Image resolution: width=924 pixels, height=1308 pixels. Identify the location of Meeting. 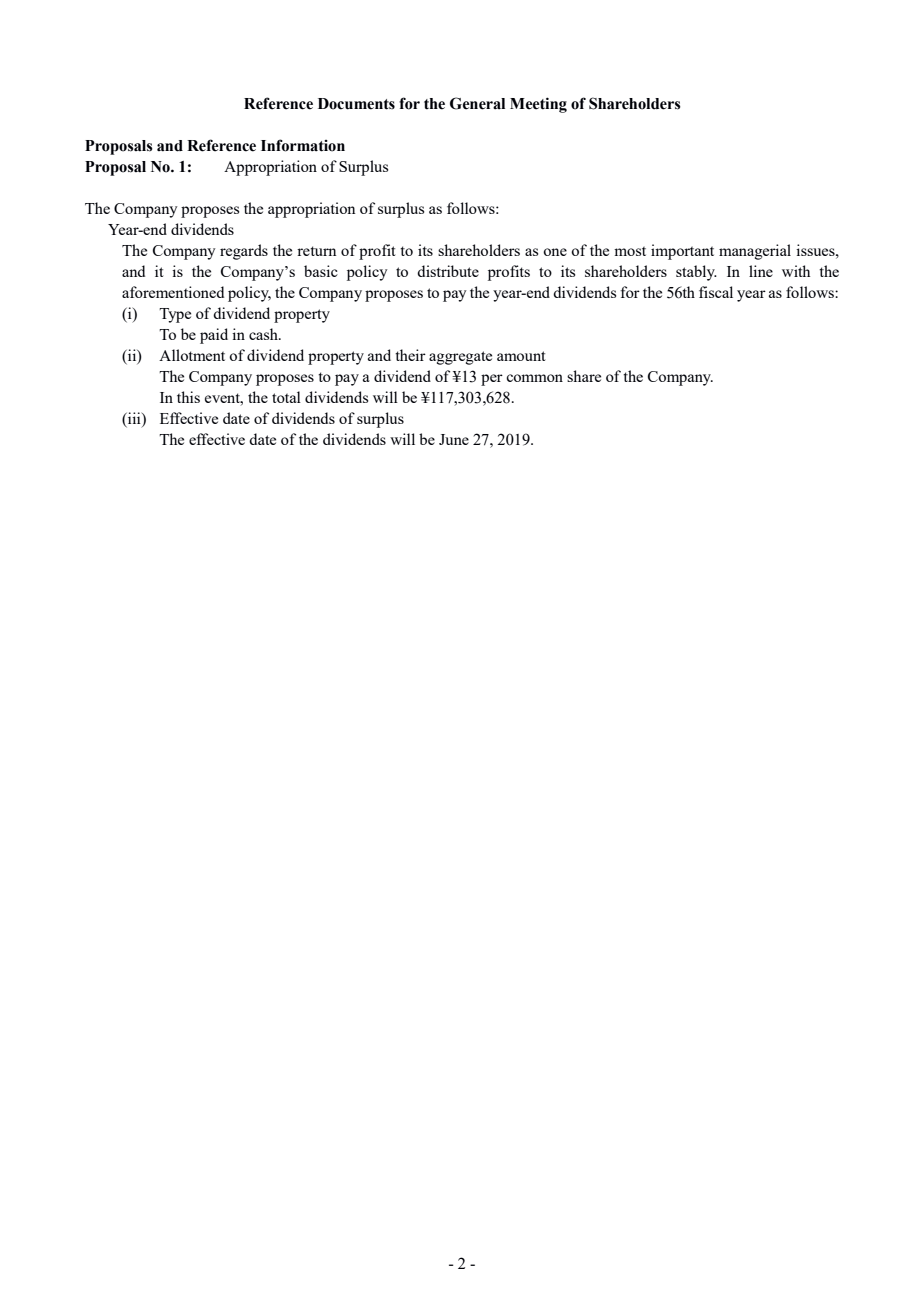
(538, 105).
